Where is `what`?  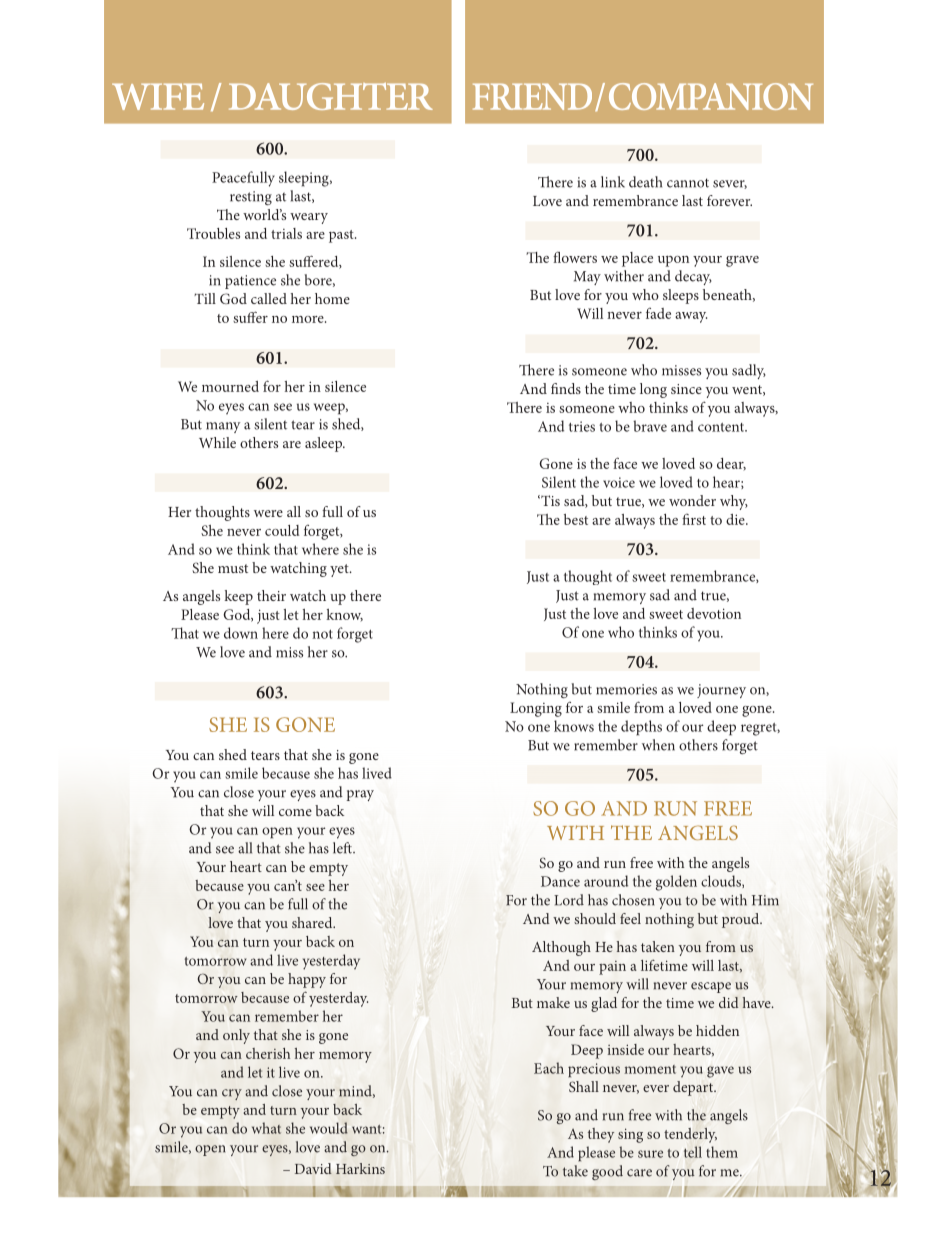
what is located at coordinates (266, 1128).
